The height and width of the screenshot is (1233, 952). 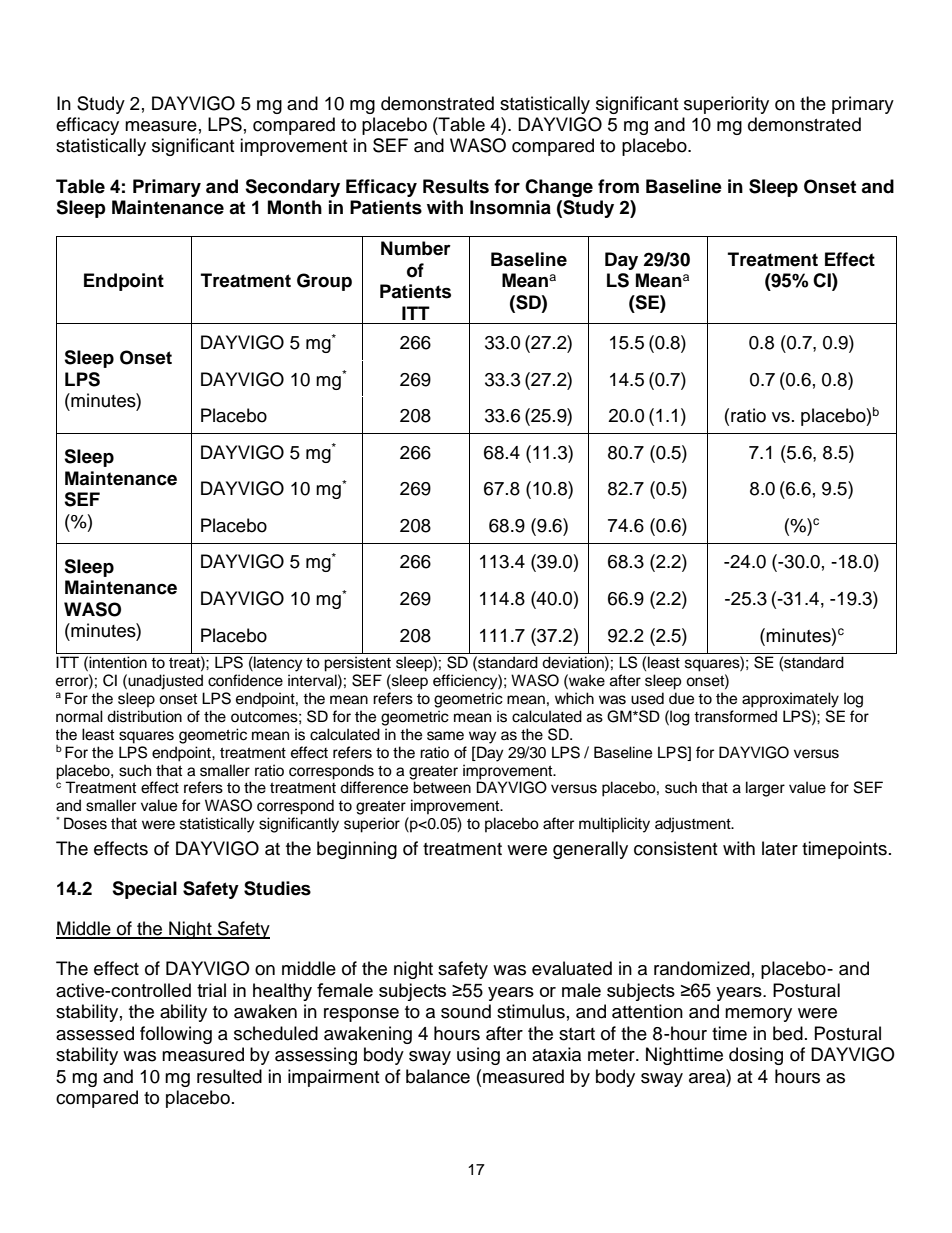 What do you see at coordinates (245, 680) in the screenshot?
I see `confidence` at bounding box center [245, 680].
